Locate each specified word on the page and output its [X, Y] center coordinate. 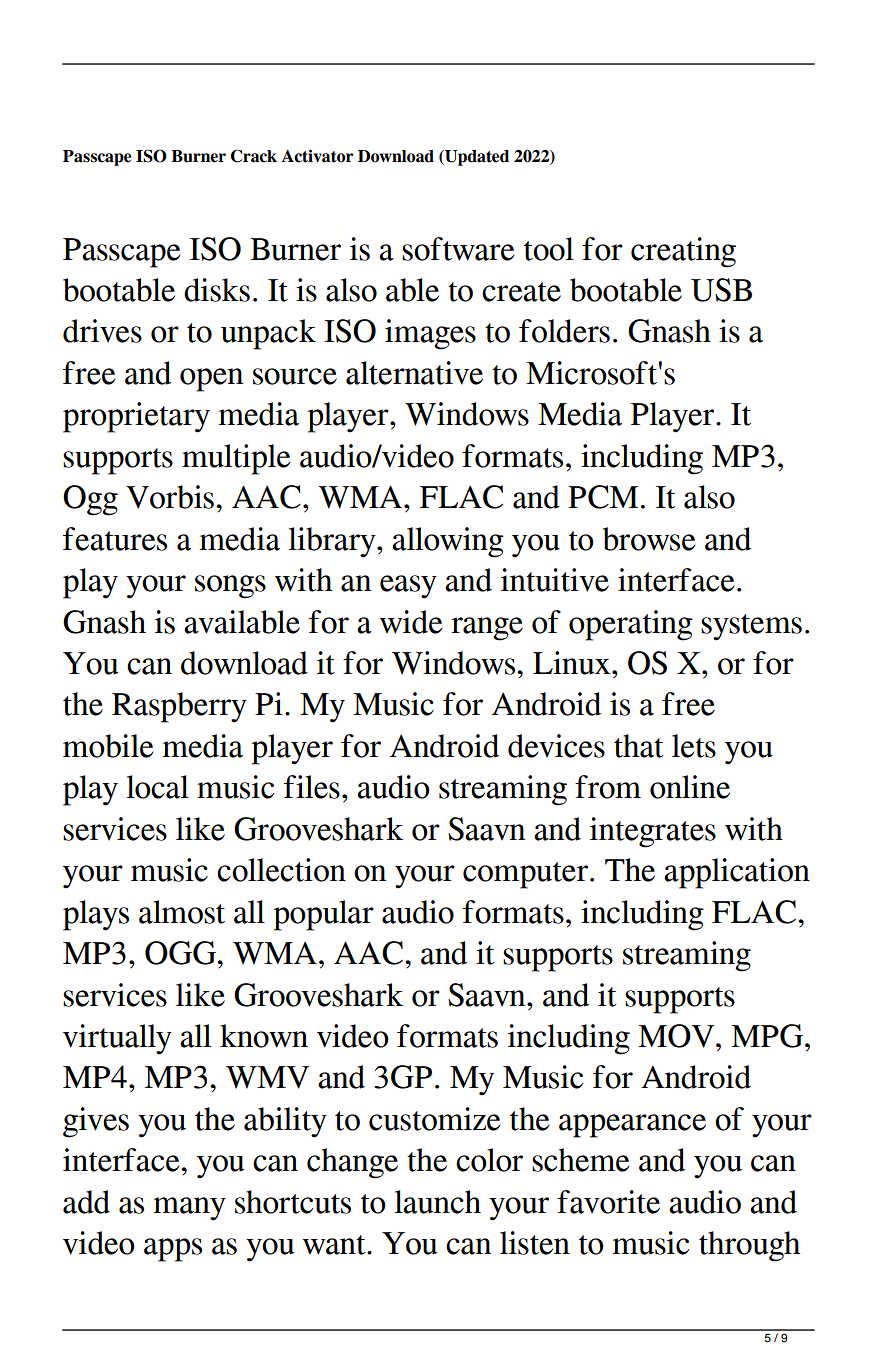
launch [438, 1202]
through [749, 1246]
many [189, 1209]
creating [683, 252]
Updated [476, 158]
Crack [254, 156]
